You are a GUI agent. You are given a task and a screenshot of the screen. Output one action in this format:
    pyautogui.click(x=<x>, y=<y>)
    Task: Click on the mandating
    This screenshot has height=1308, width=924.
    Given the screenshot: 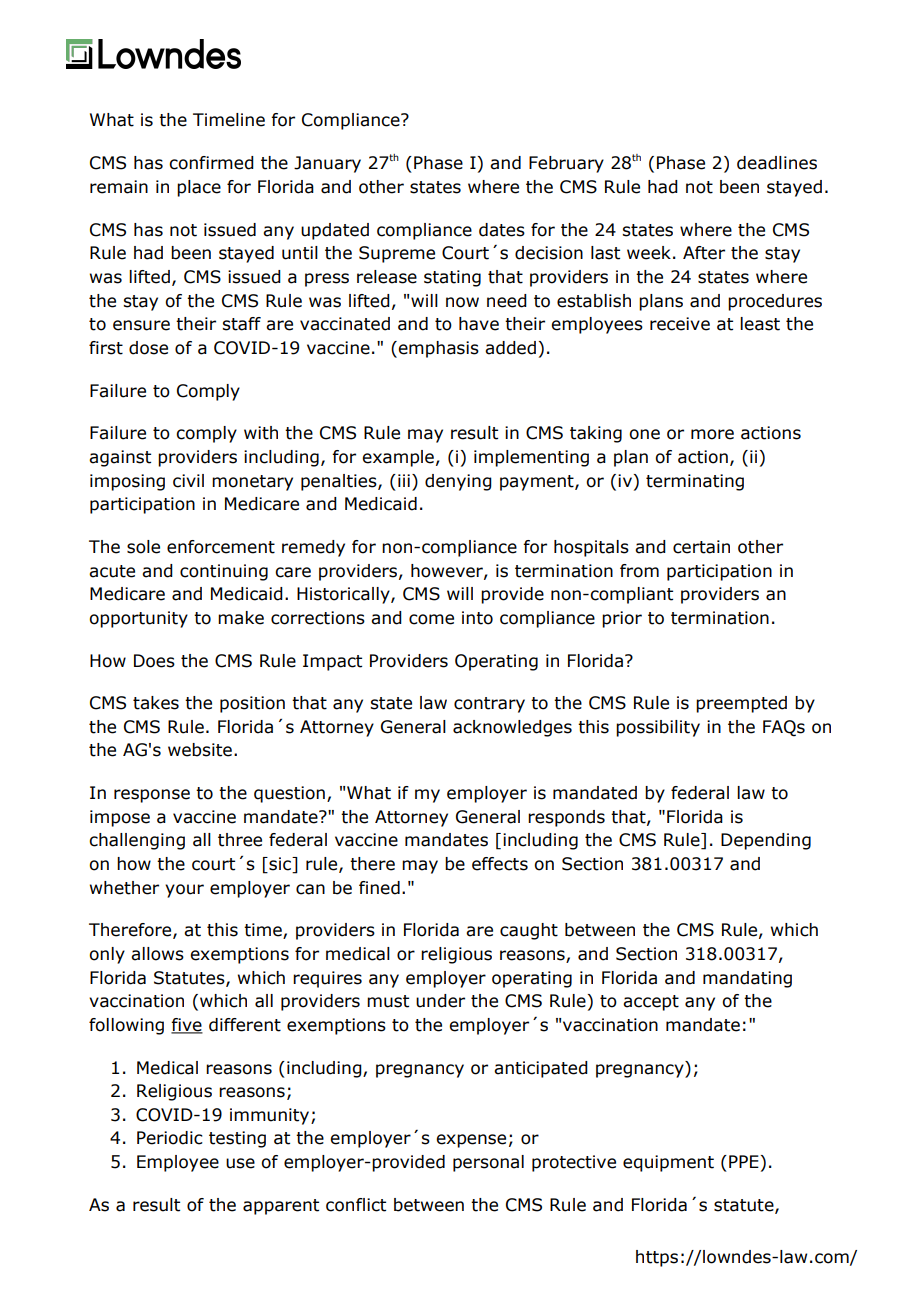 What is the action you would take?
    pyautogui.click(x=747, y=979)
